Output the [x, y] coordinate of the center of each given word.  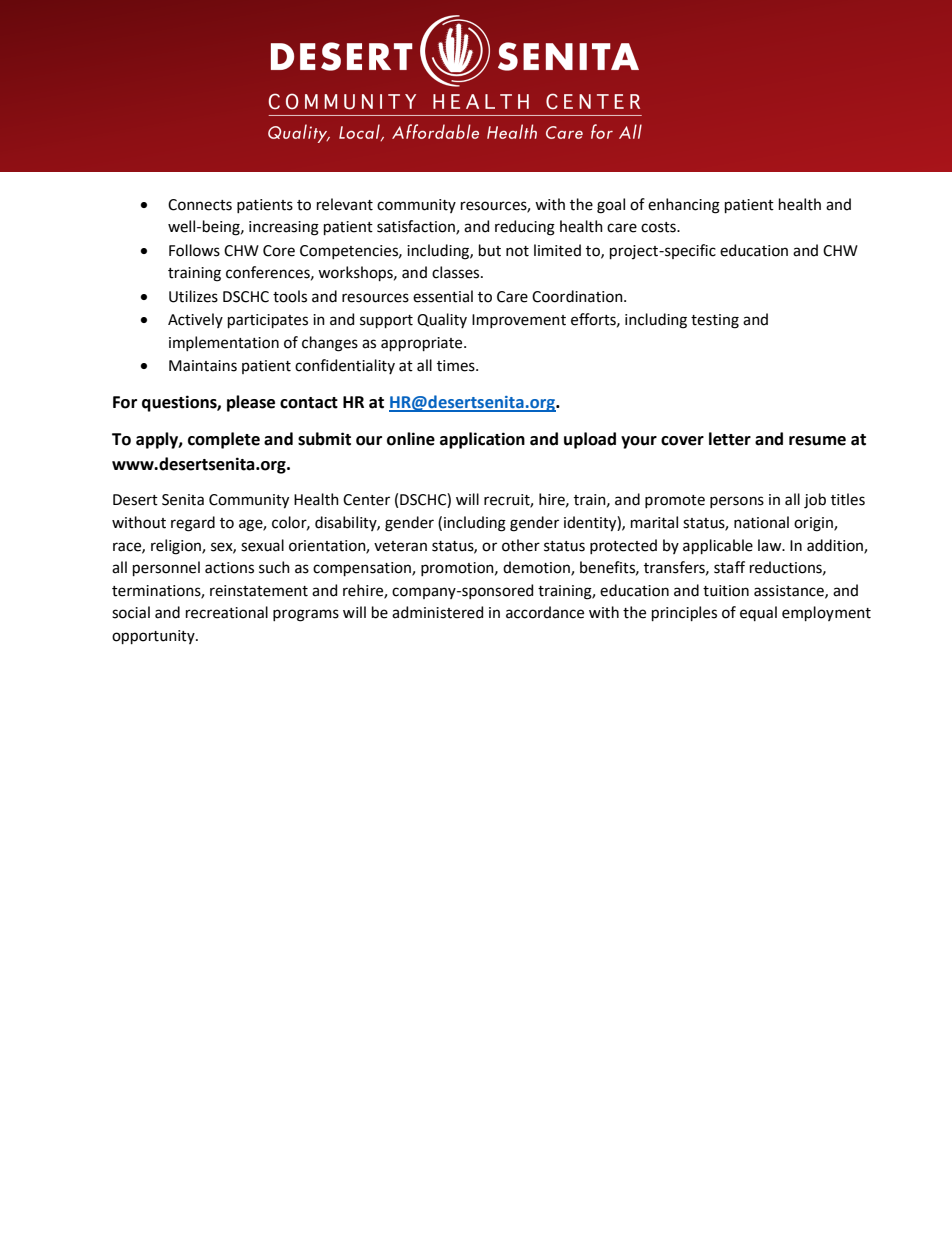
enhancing [684, 206]
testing [715, 321]
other [521, 545]
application [482, 440]
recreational [227, 612]
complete [224, 440]
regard [193, 524]
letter [730, 439]
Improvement [519, 321]
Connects [200, 205]
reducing [525, 228]
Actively [195, 320]
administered [437, 612]
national [761, 522]
